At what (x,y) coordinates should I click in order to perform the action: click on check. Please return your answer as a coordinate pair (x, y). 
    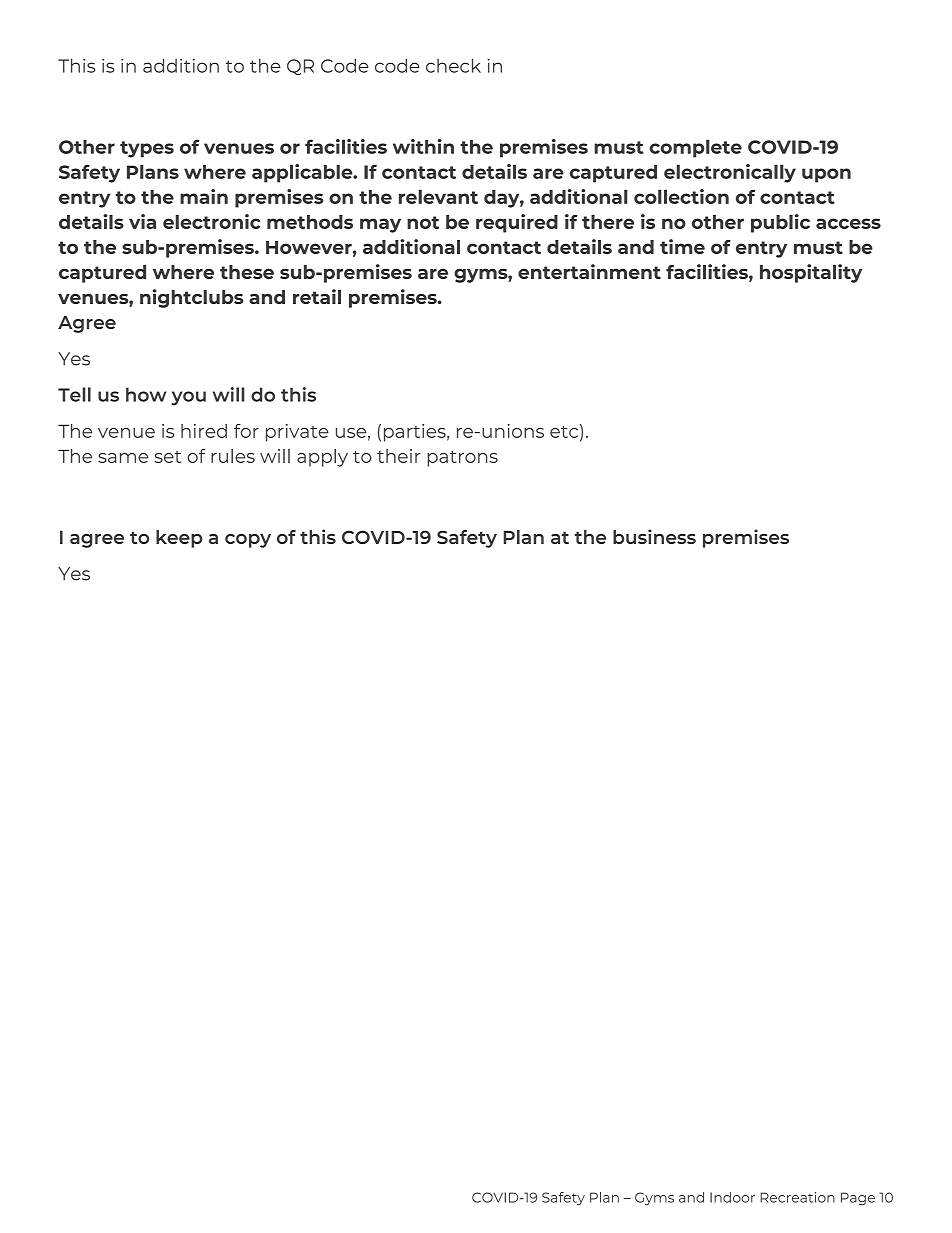
    Looking at the image, I should click on (453, 65).
